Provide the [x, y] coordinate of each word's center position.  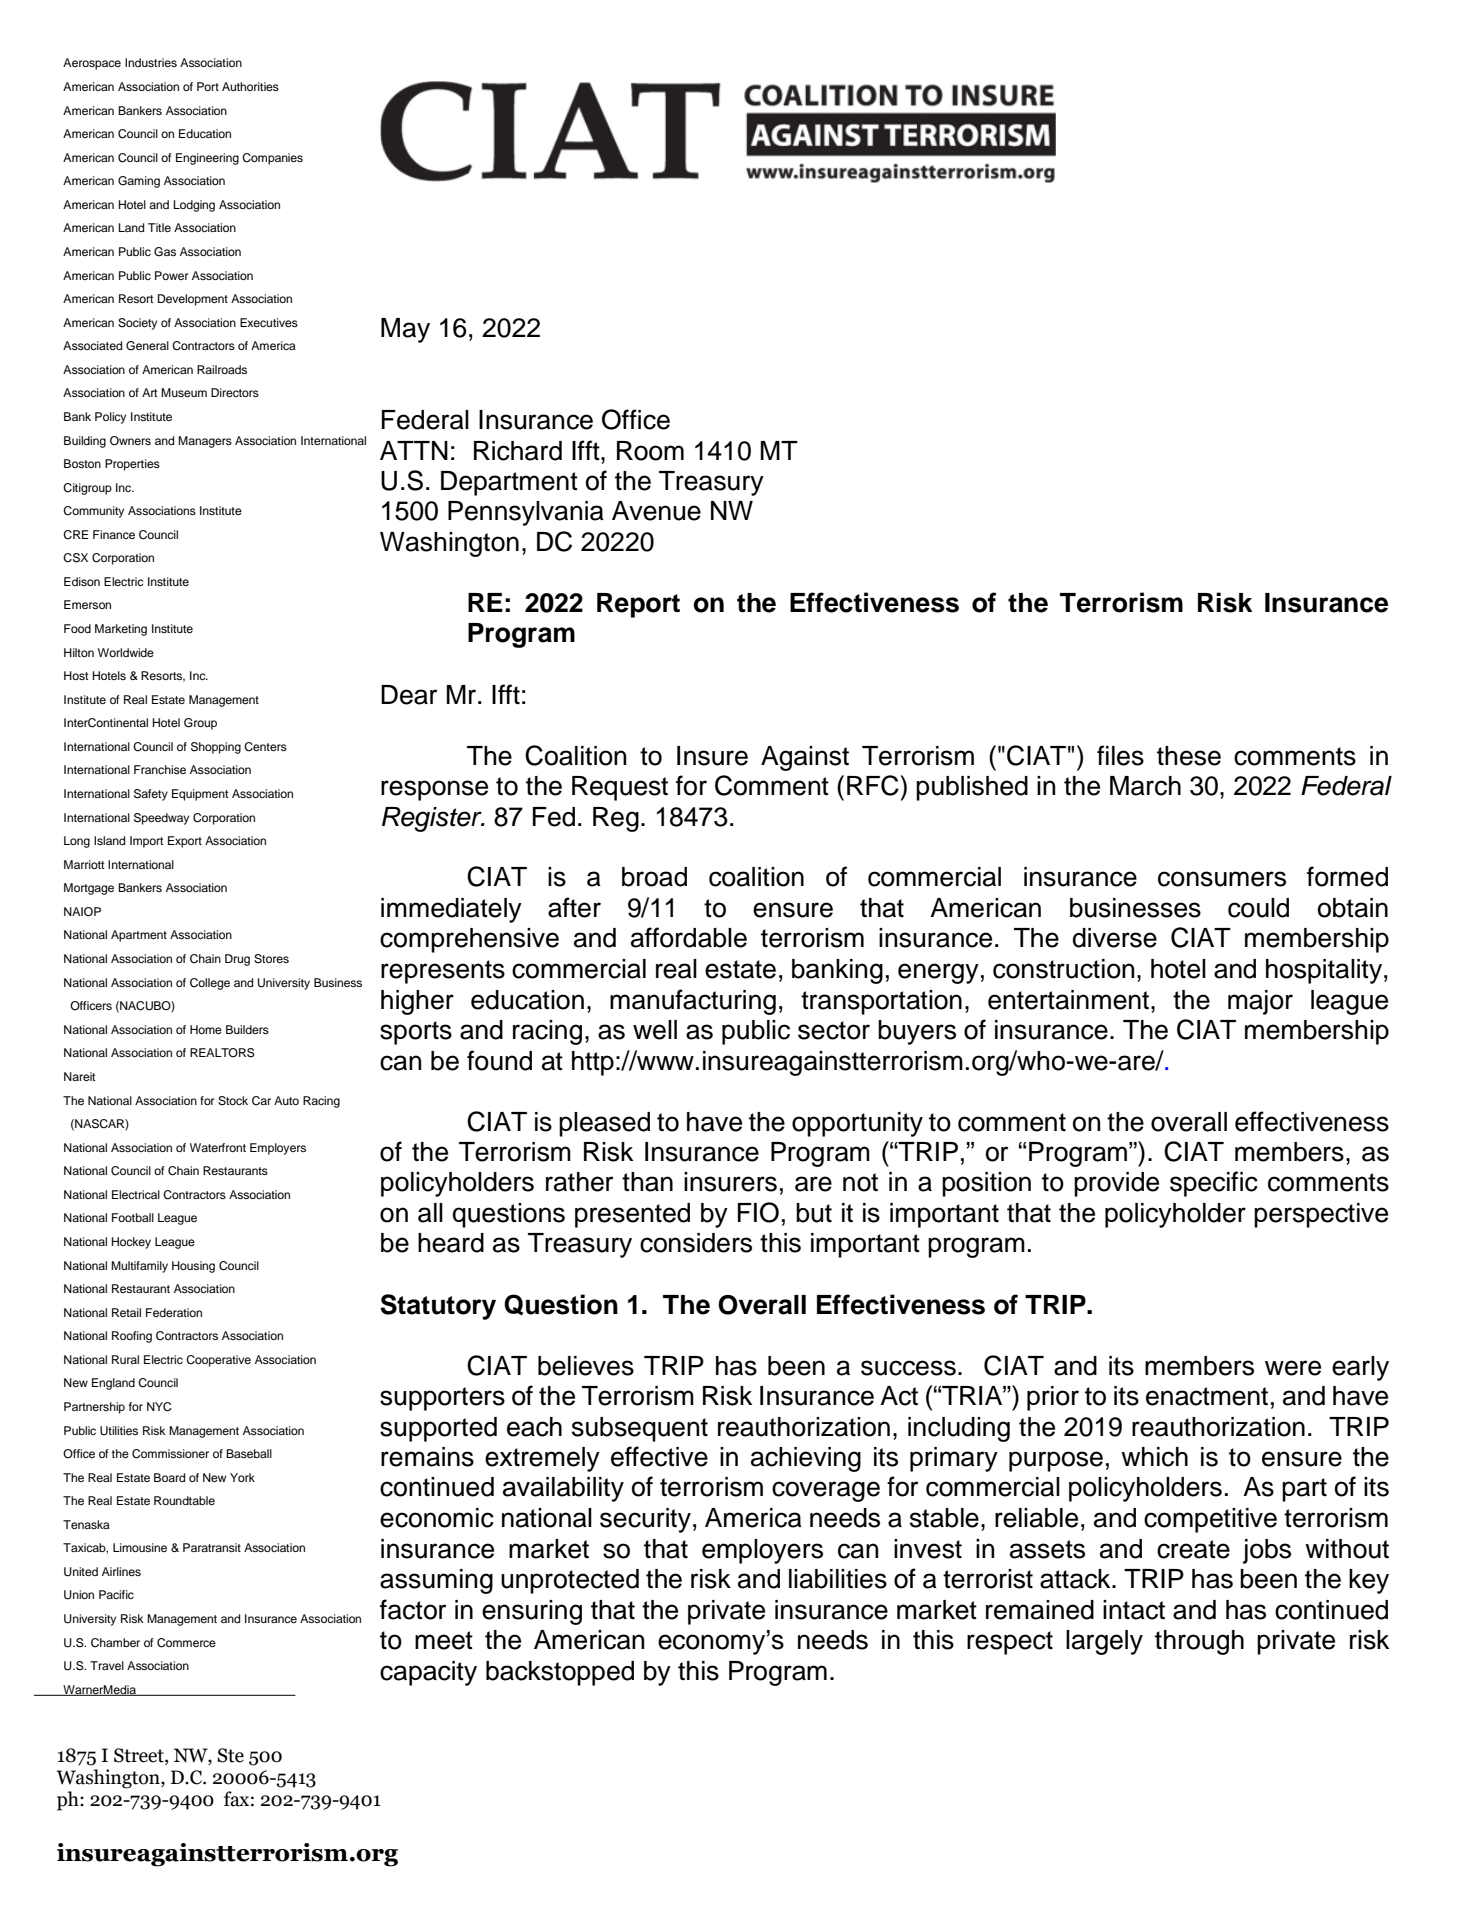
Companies [272, 159]
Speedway [161, 819]
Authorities [250, 86]
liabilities [838, 1579]
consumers [1222, 879]
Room [650, 451]
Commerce [186, 1643]
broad [654, 877]
